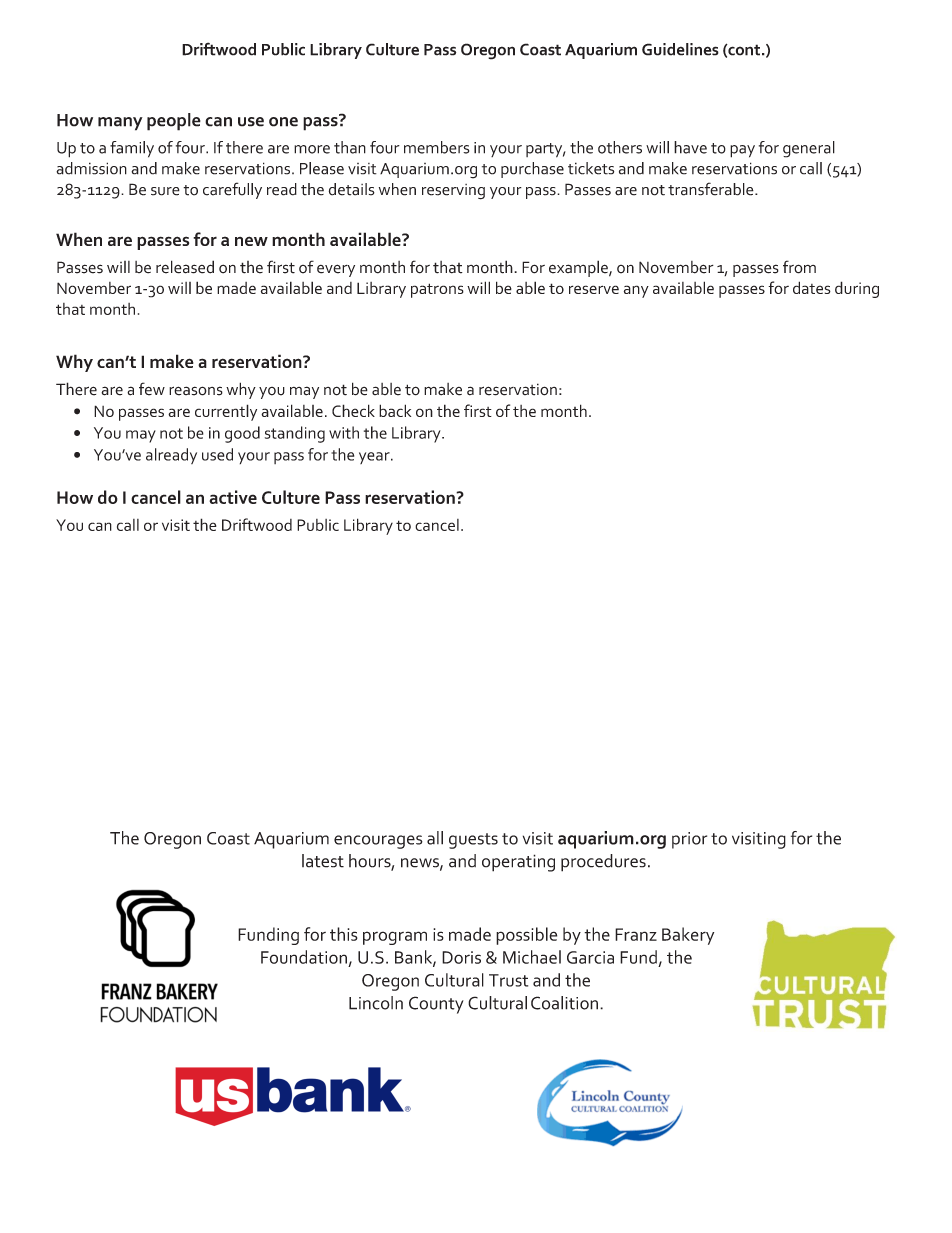  I want to click on active, so click(233, 497).
